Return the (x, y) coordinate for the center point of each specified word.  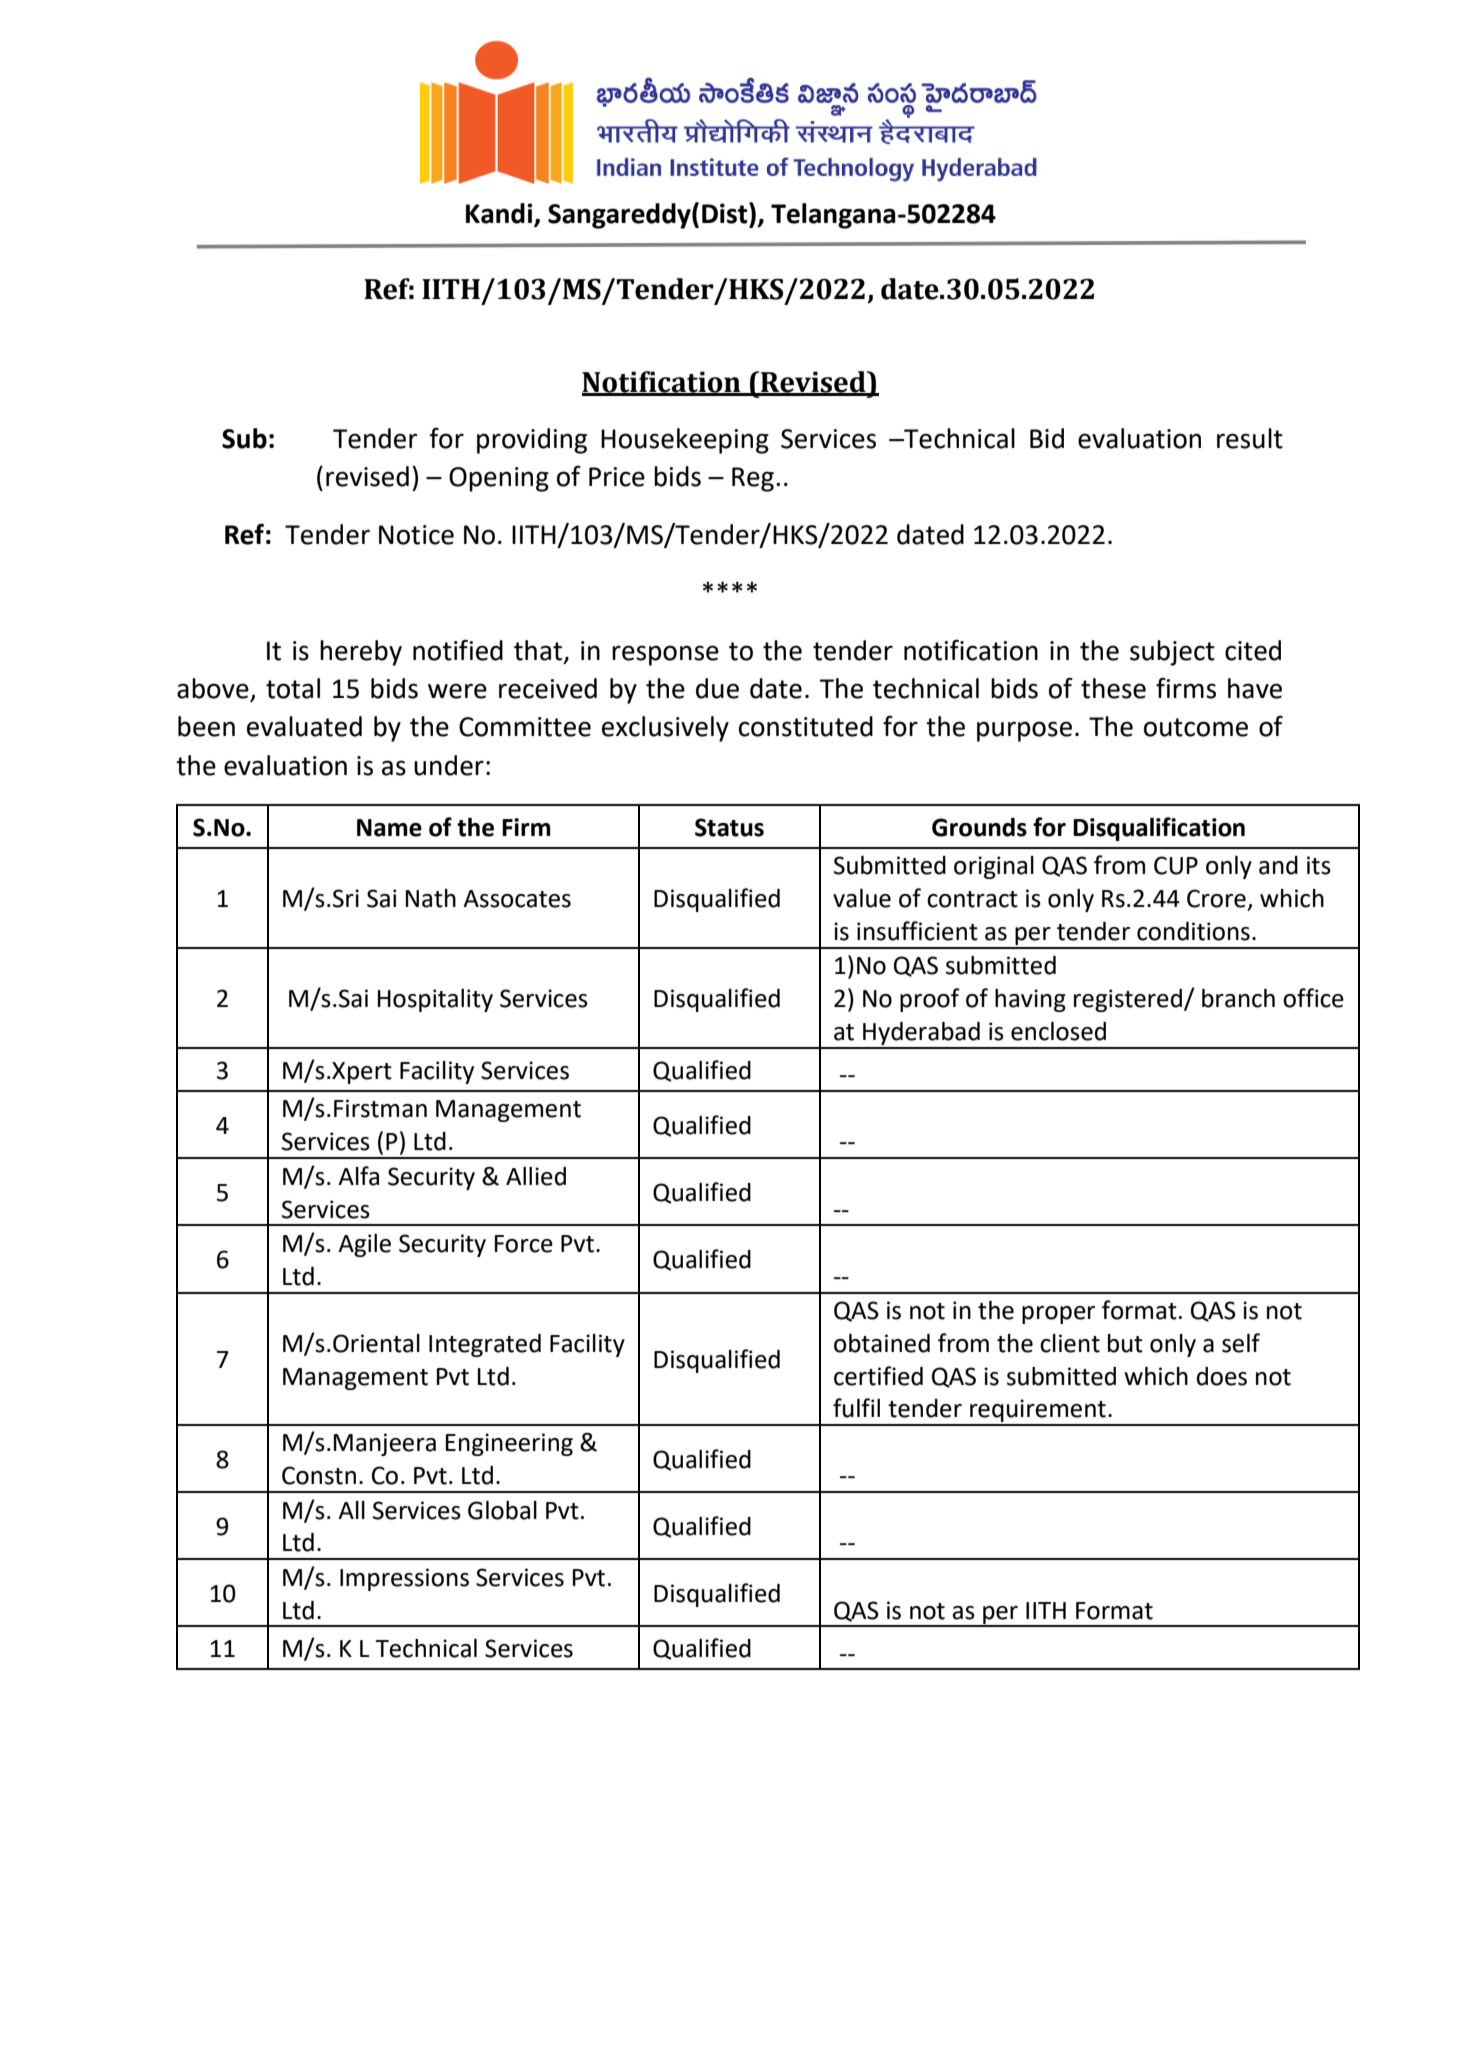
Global (502, 1510)
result (1250, 438)
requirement (1038, 1412)
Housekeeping (685, 441)
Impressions (404, 1579)
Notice (416, 535)
